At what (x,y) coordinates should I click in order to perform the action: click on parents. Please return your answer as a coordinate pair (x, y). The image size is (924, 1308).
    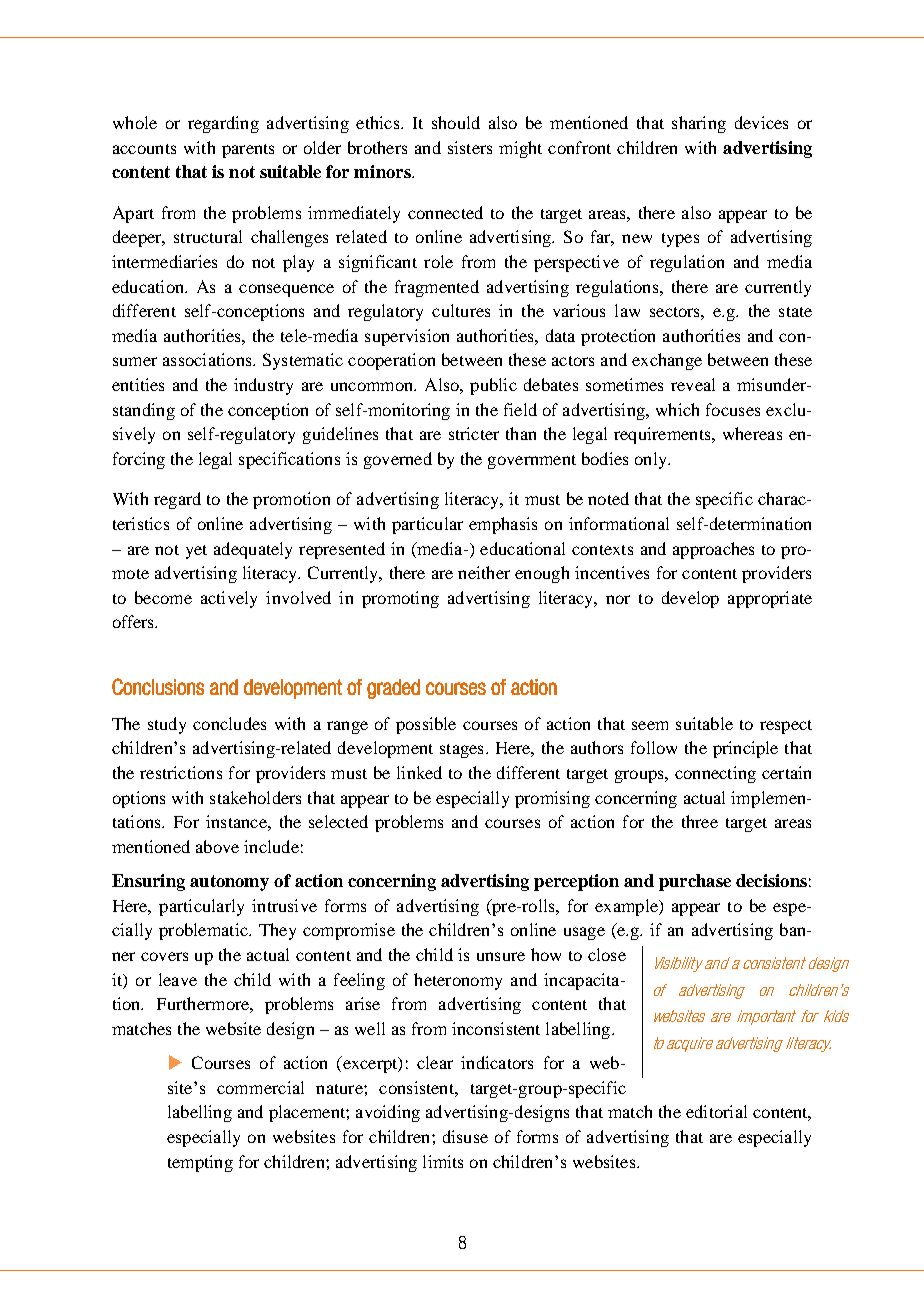
    Looking at the image, I should click on (248, 151).
